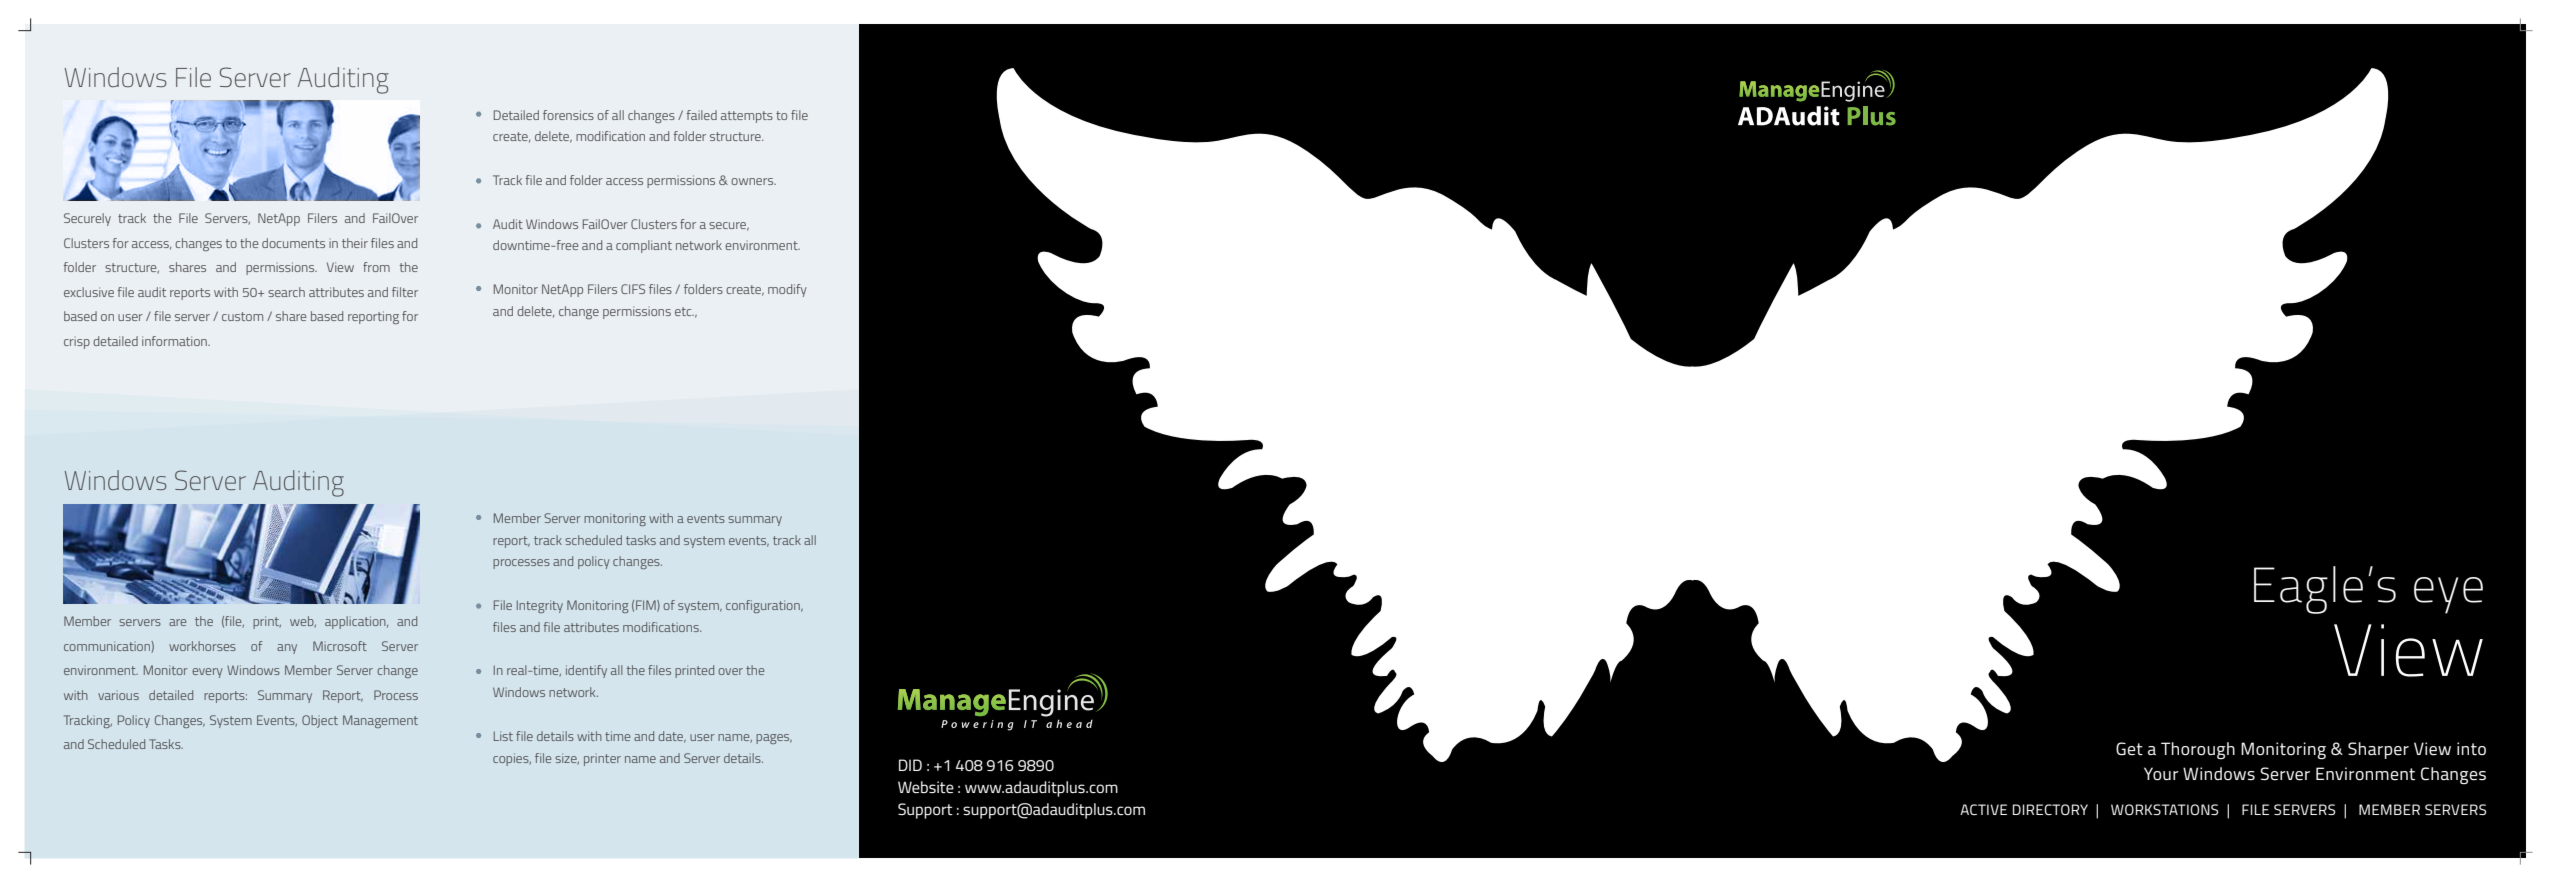 This screenshot has height=883, width=2551. What do you see at coordinates (175, 341) in the screenshot?
I see `information` at bounding box center [175, 341].
